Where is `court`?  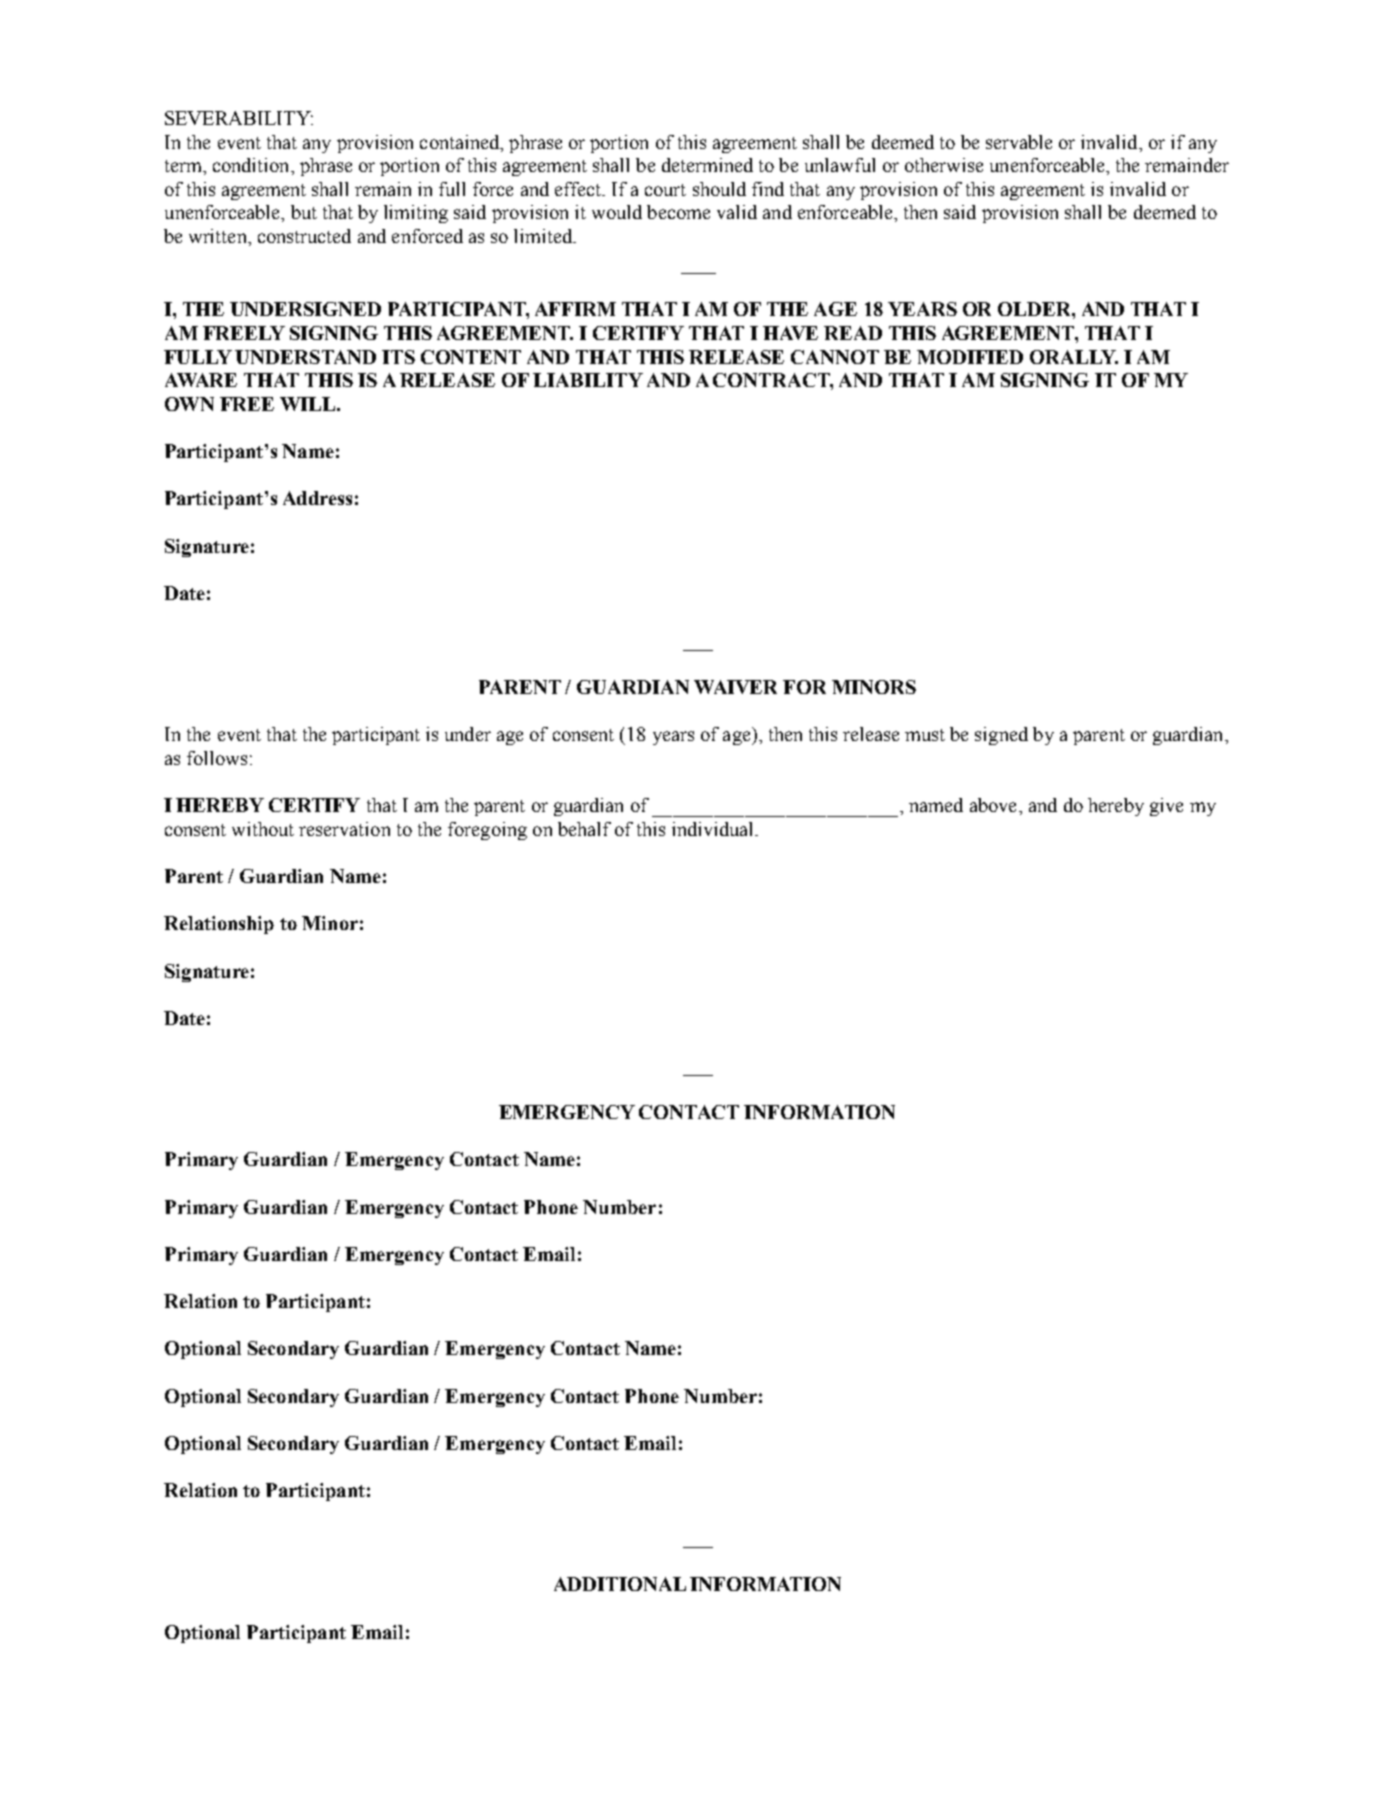 court is located at coordinates (665, 190).
